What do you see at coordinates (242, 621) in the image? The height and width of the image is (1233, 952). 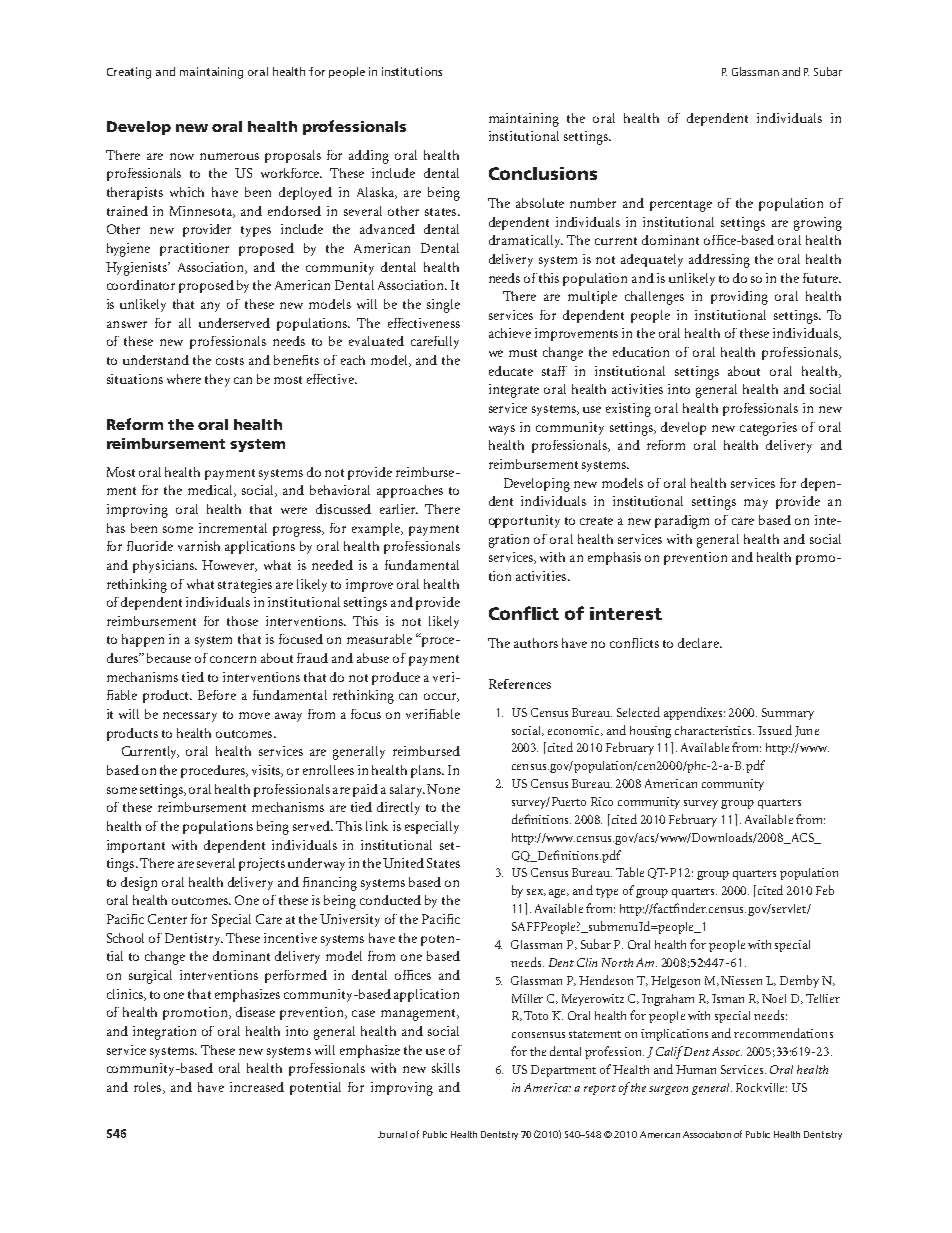 I see `those` at bounding box center [242, 621].
